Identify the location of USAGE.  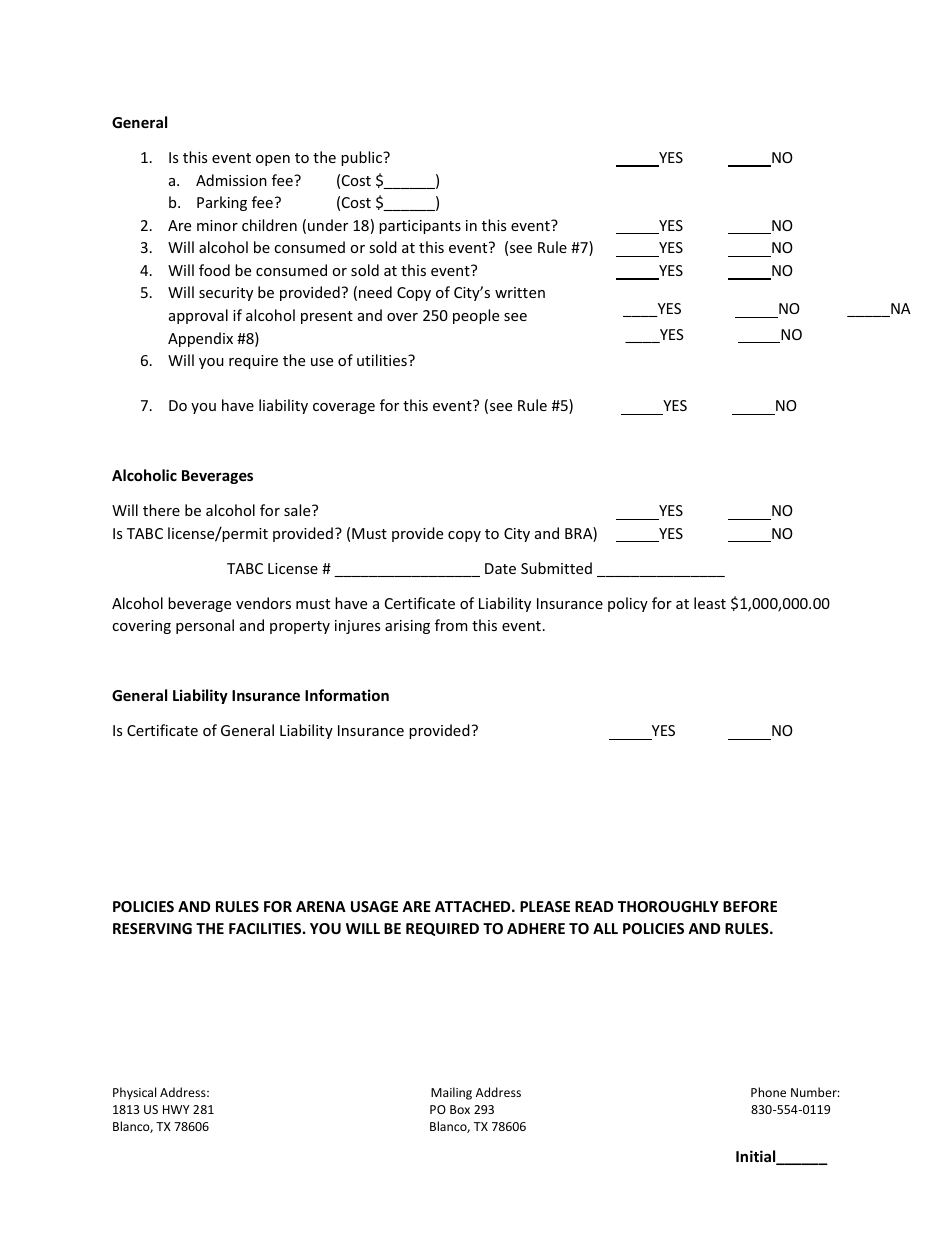
(374, 906).
